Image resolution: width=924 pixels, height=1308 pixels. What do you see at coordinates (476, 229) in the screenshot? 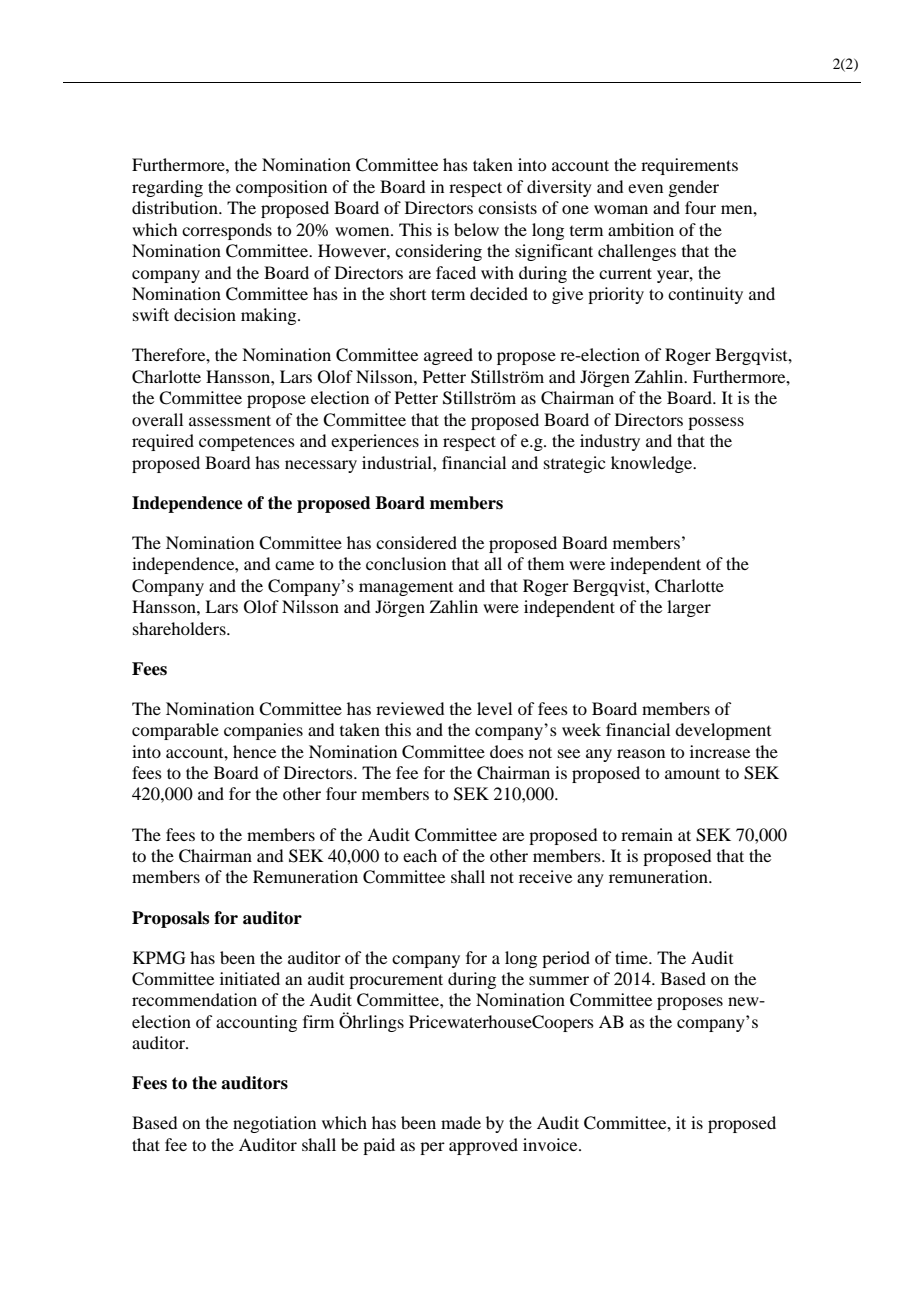
I see `below` at bounding box center [476, 229].
